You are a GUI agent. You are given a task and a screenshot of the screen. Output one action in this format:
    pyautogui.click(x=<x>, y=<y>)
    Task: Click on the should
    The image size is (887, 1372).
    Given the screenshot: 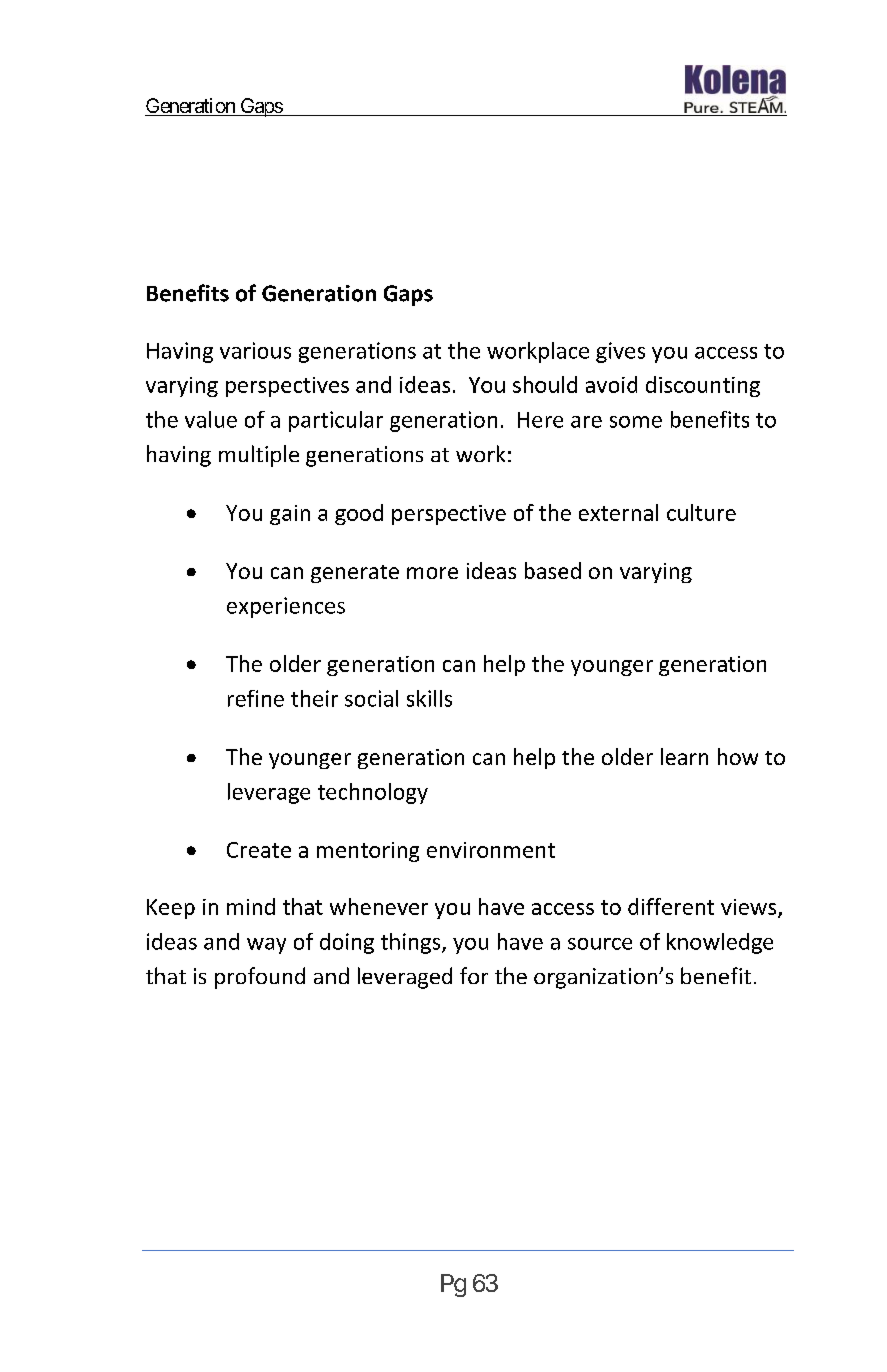 What is the action you would take?
    pyautogui.click(x=545, y=384)
